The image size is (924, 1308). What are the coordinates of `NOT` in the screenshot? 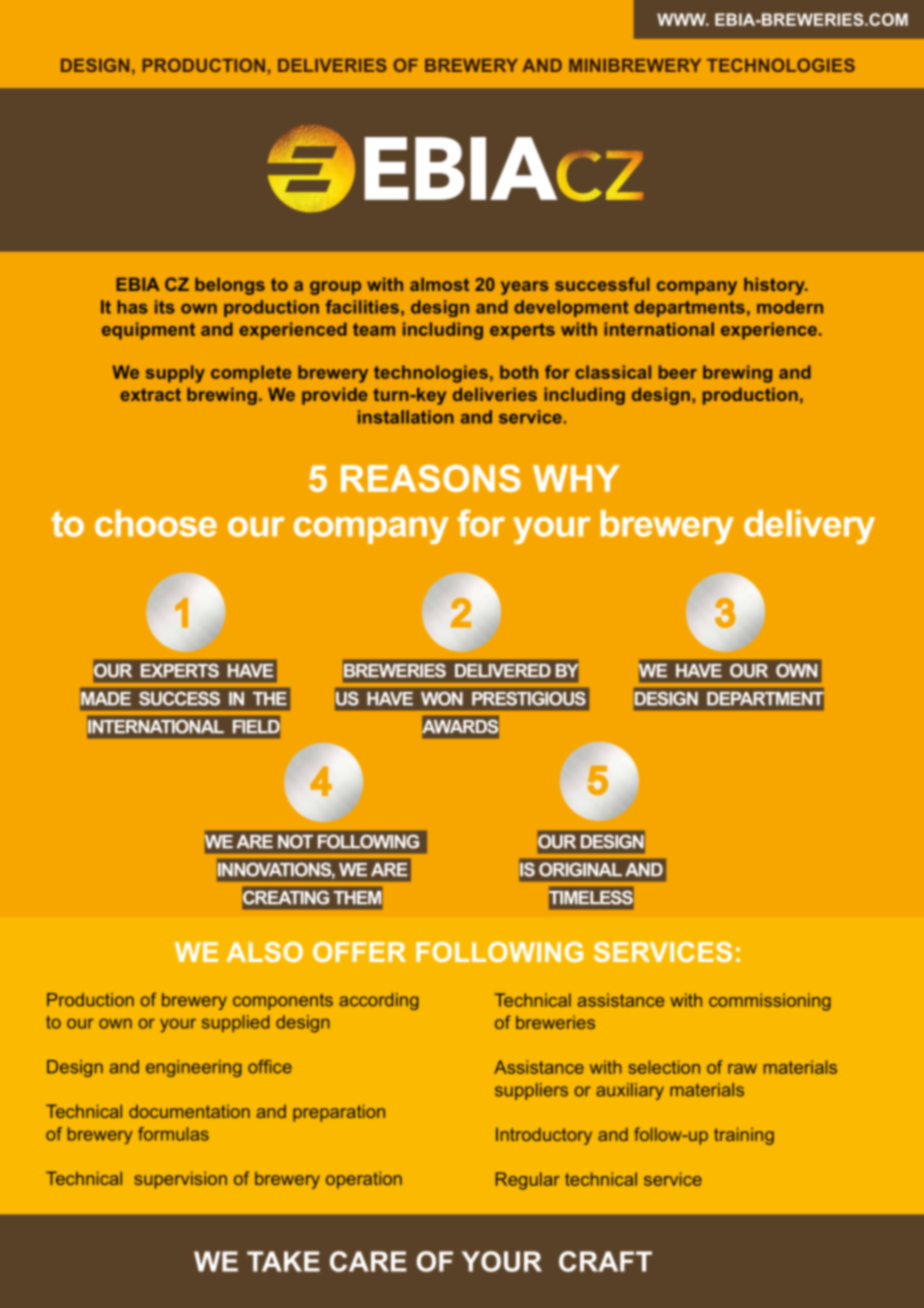 It's located at (295, 841).
